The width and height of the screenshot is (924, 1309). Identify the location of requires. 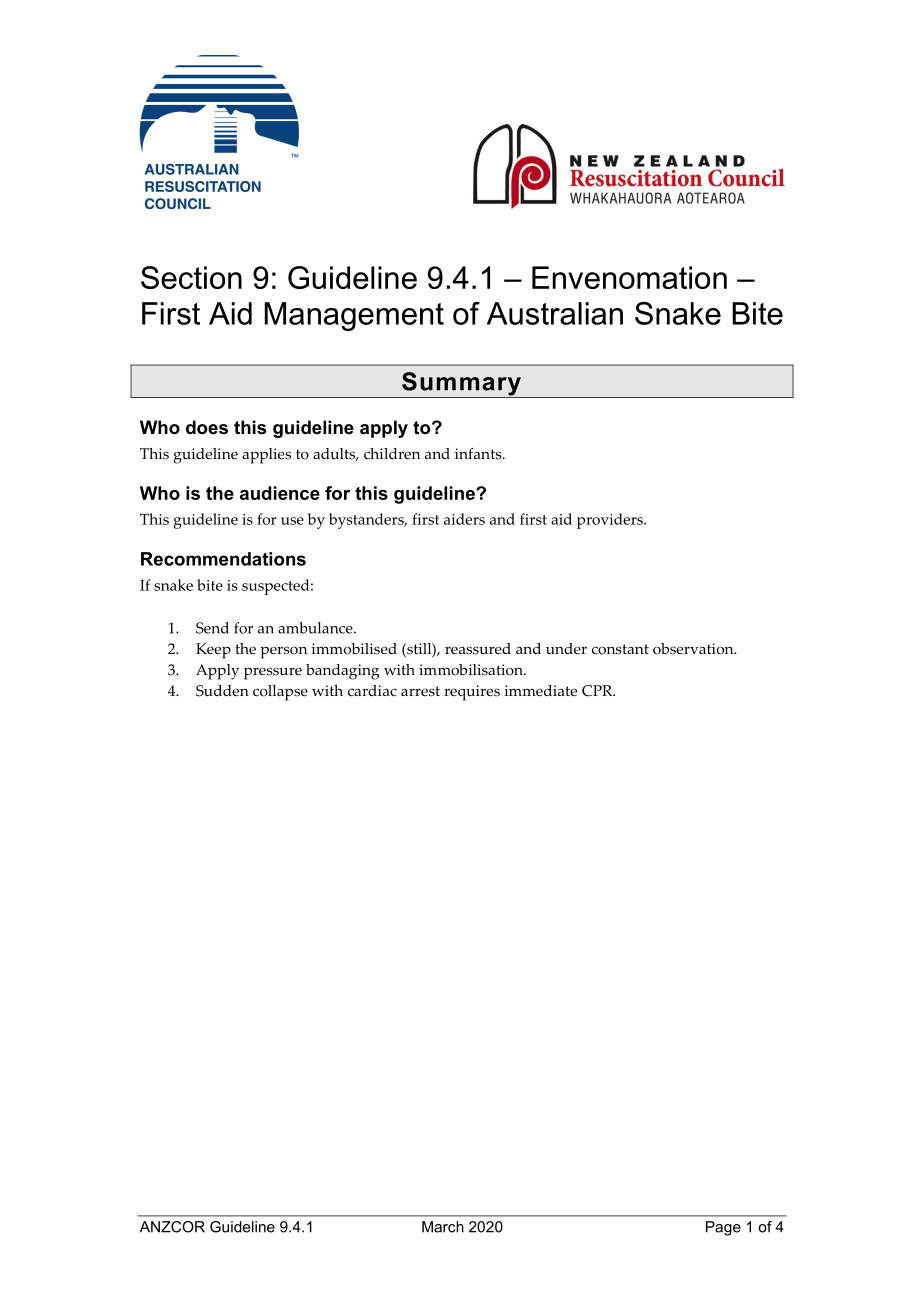
(472, 693).
